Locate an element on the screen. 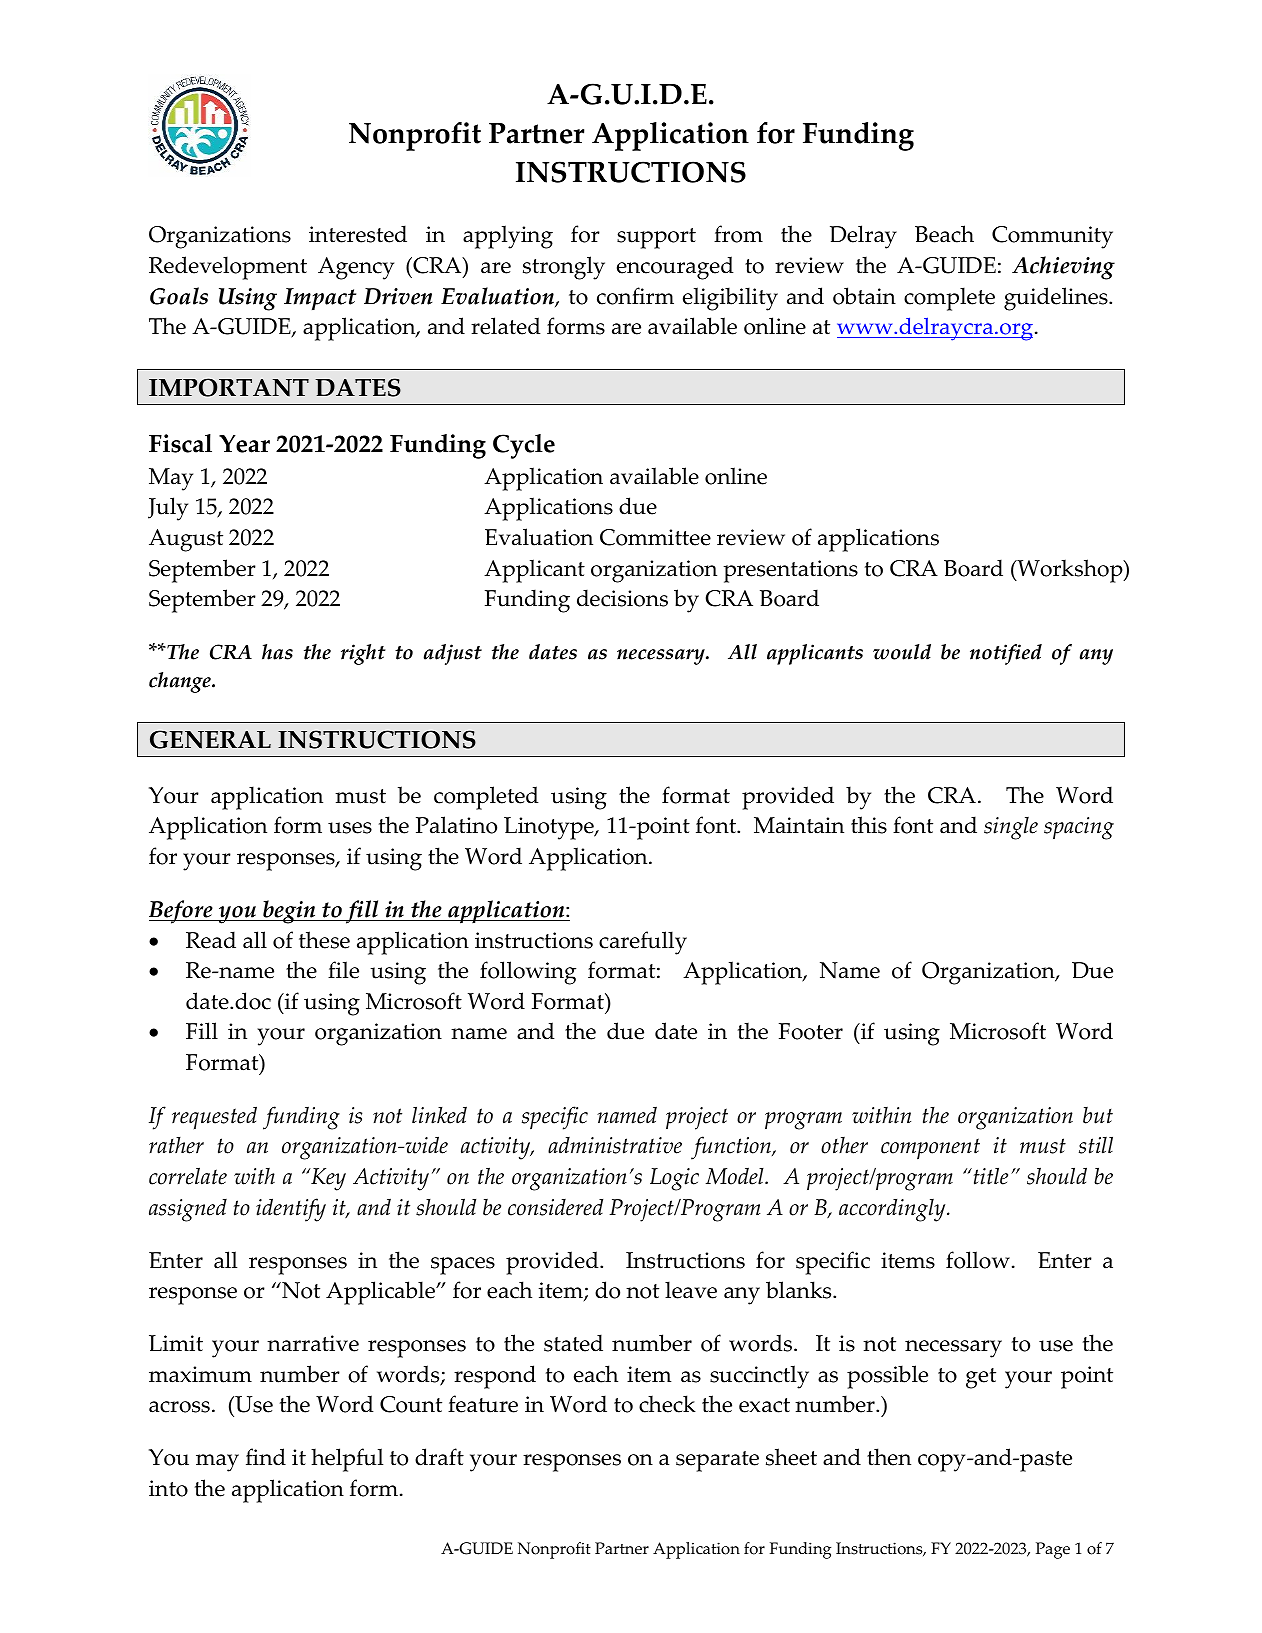  Redevelopment is located at coordinates (228, 268).
